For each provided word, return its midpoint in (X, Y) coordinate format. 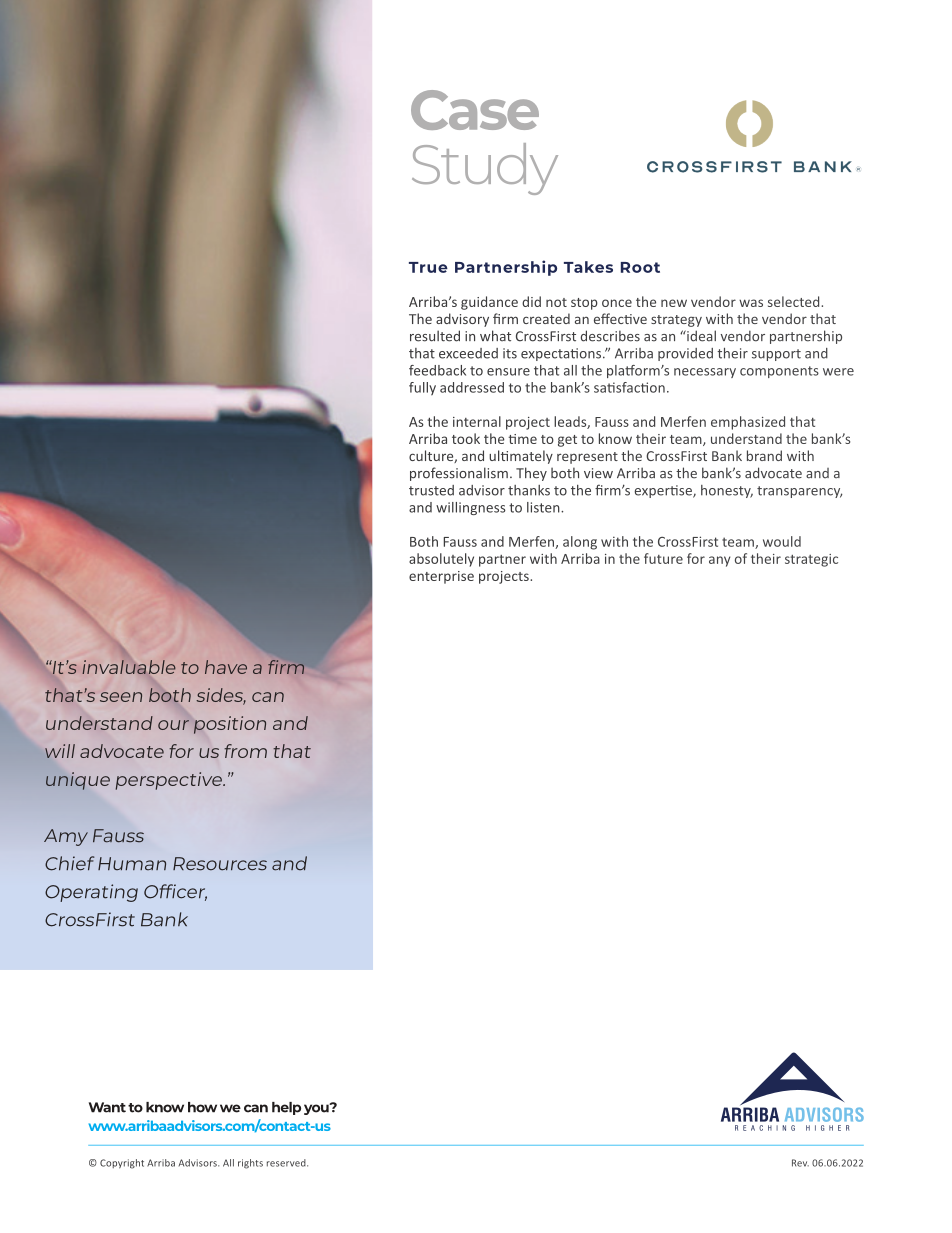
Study (485, 169)
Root (640, 267)
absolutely (441, 560)
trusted (431, 490)
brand (764, 455)
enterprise (441, 577)
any (719, 561)
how (202, 1107)
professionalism (459, 474)
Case (475, 110)
